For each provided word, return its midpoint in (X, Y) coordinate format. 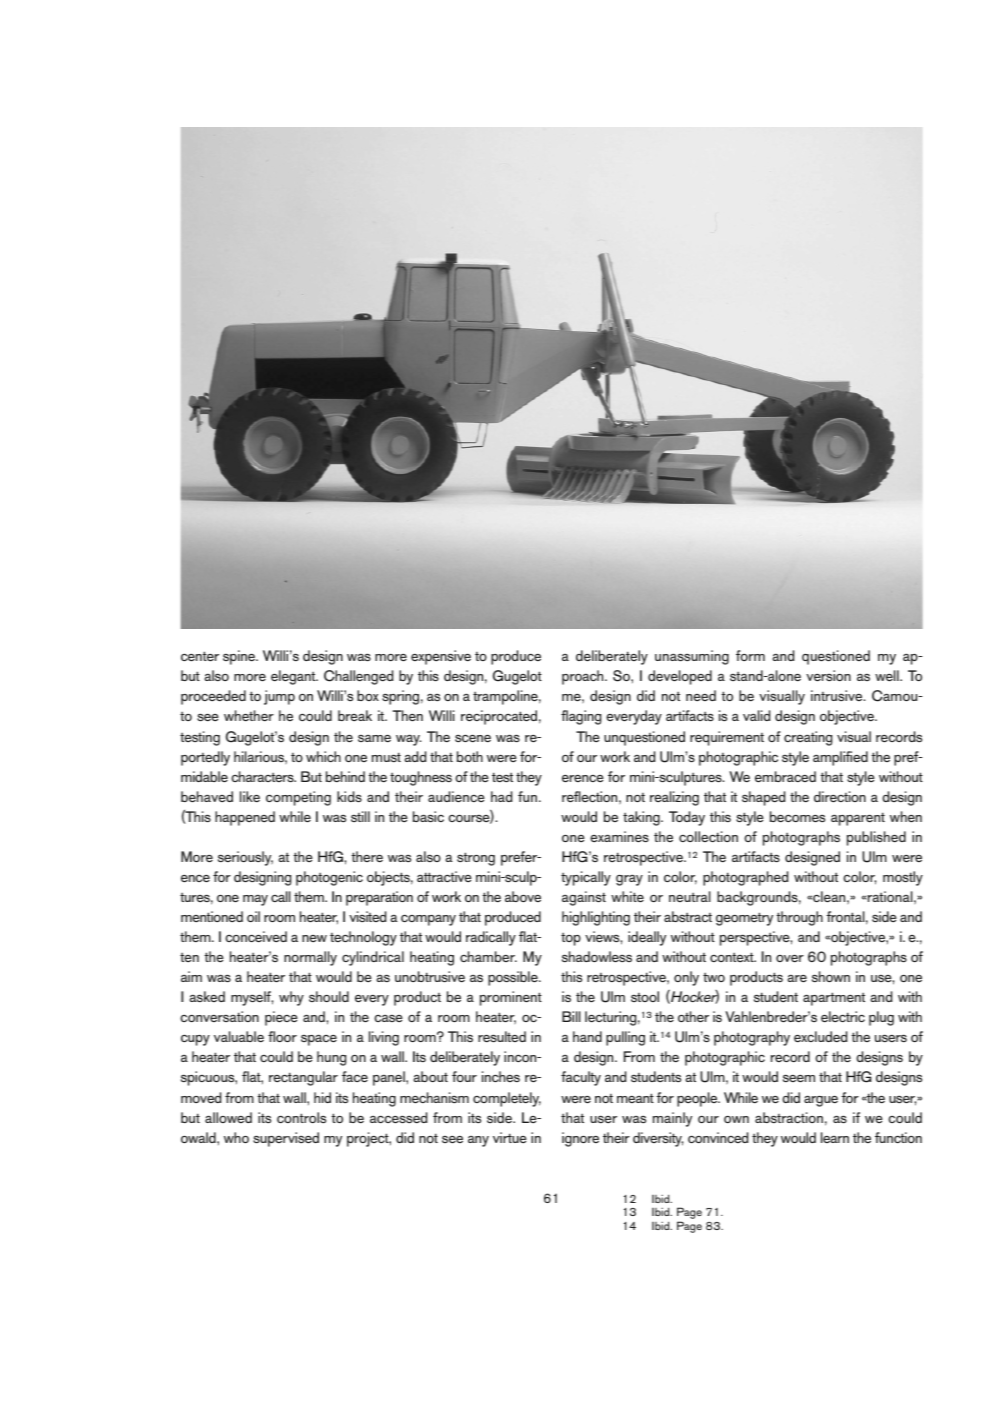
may (255, 900)
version (828, 676)
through (799, 918)
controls (301, 1117)
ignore (580, 1139)
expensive (441, 657)
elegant (294, 677)
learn (835, 1137)
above (523, 896)
